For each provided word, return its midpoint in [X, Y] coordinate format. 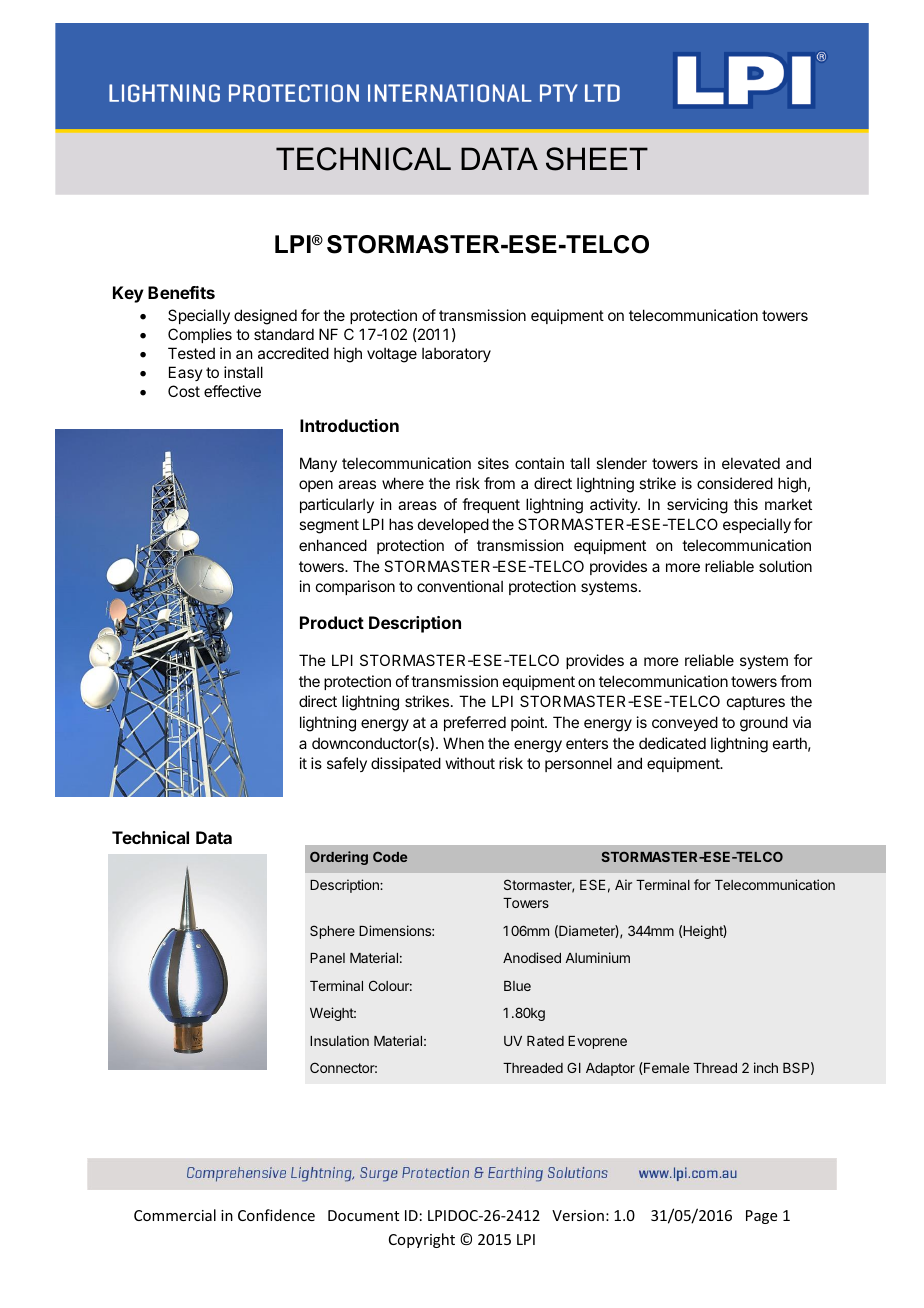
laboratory [456, 354]
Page [761, 1217]
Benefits [181, 292]
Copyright [422, 1240]
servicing [697, 506]
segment [329, 526]
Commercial [175, 1215]
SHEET [597, 159]
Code [390, 857]
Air [623, 884]
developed [453, 525]
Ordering [339, 858]
